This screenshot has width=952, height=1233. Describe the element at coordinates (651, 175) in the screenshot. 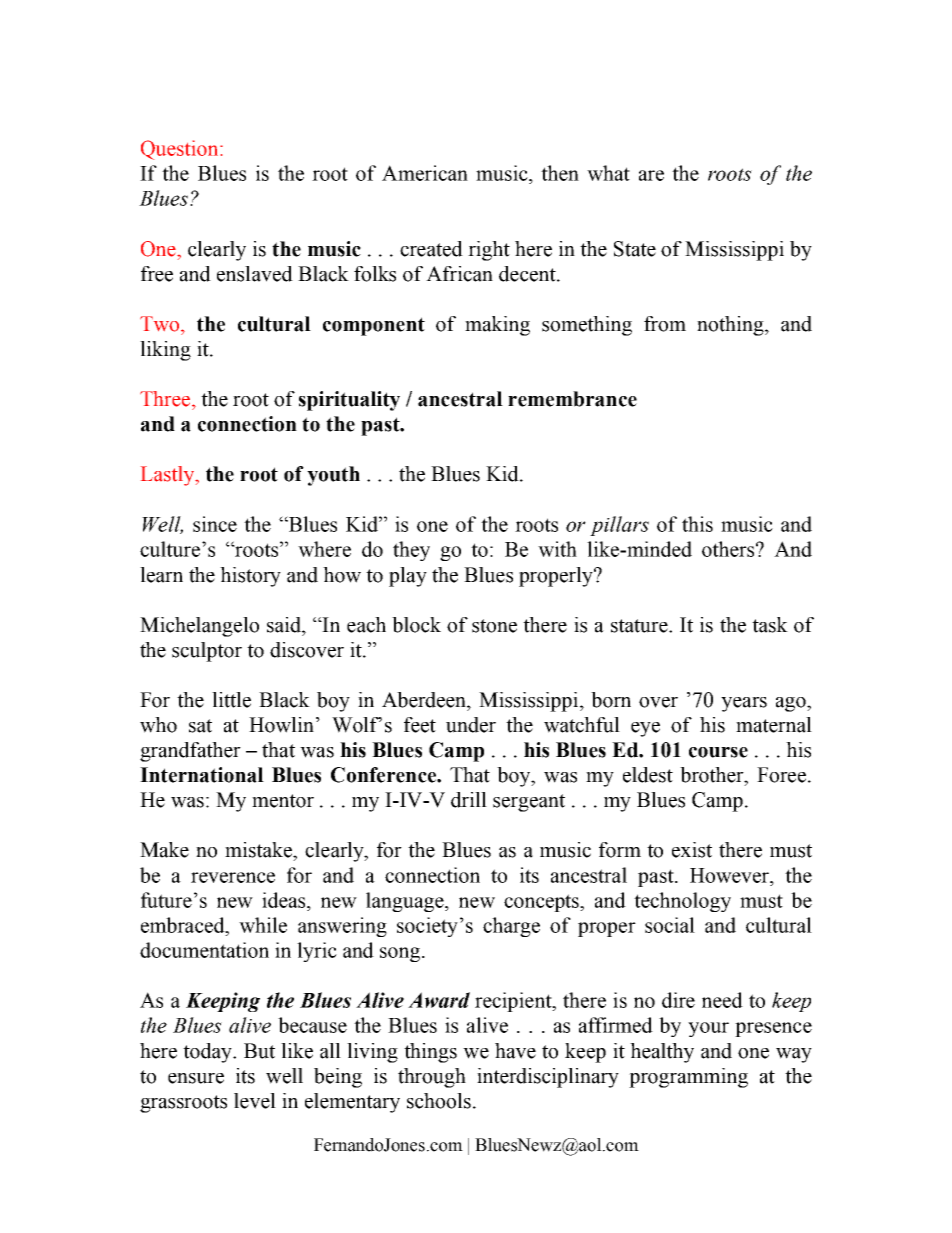

I see `are` at that location.
